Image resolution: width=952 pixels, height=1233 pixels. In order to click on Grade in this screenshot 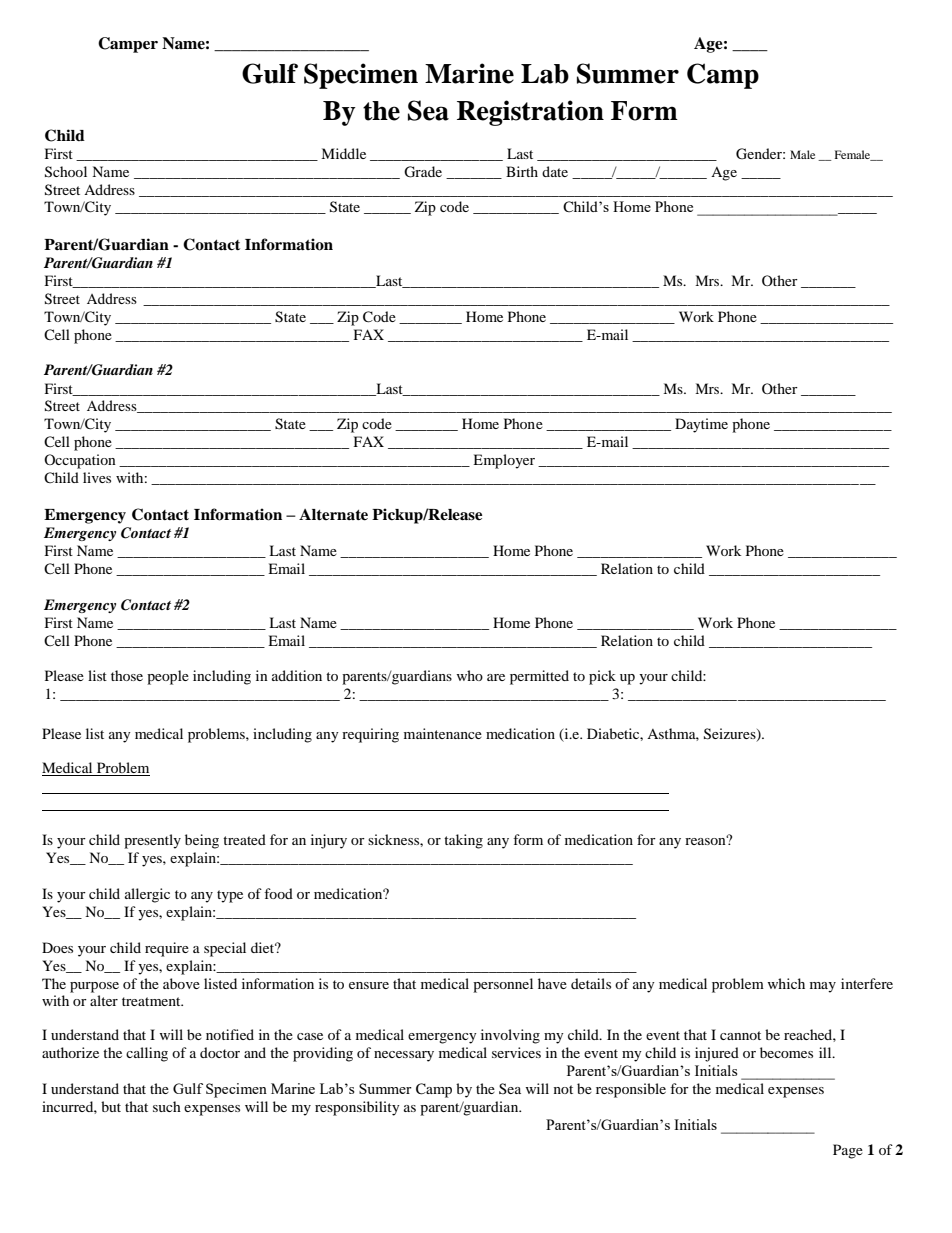, I will do `click(423, 172)`.
